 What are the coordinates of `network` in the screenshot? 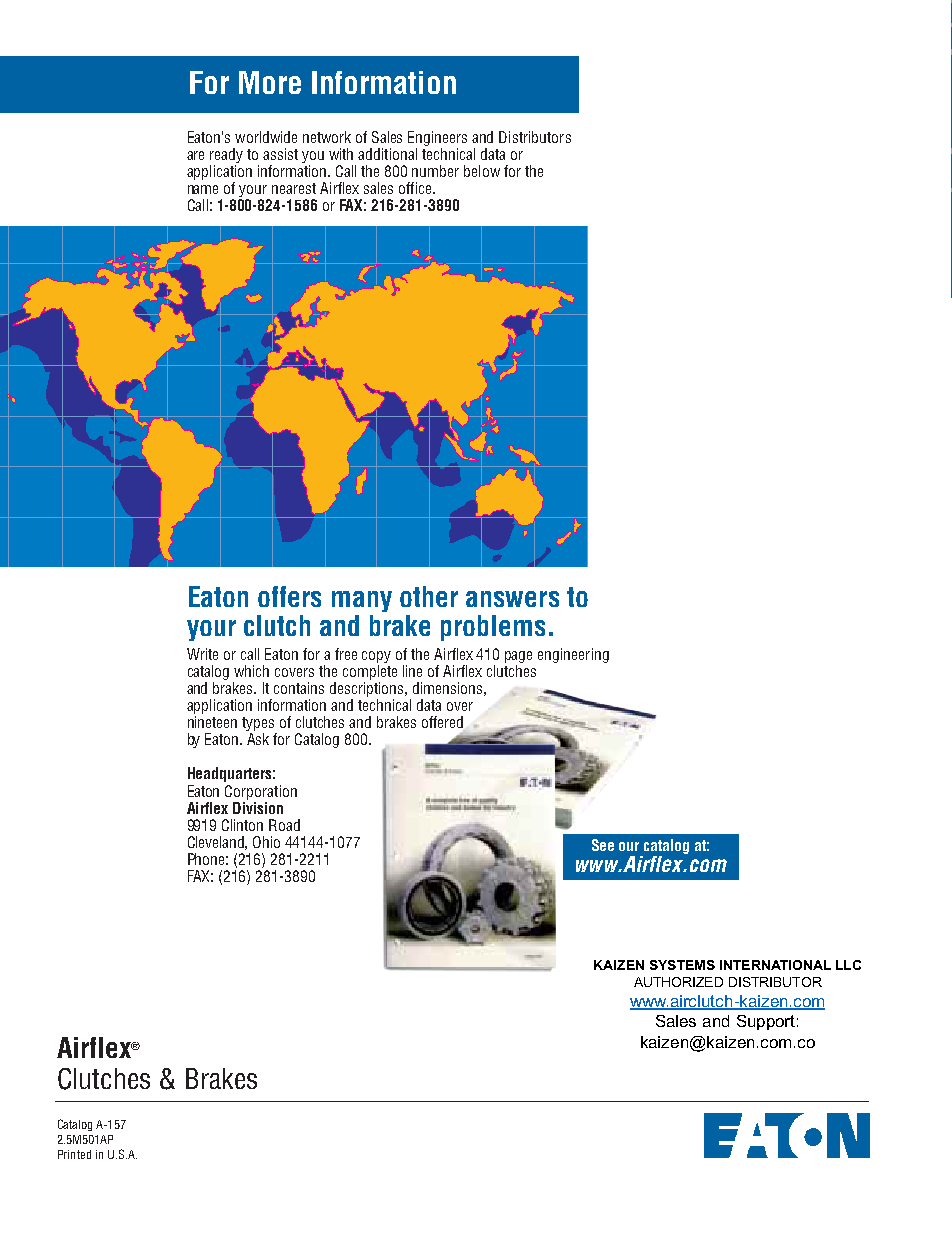 It's located at (327, 137).
